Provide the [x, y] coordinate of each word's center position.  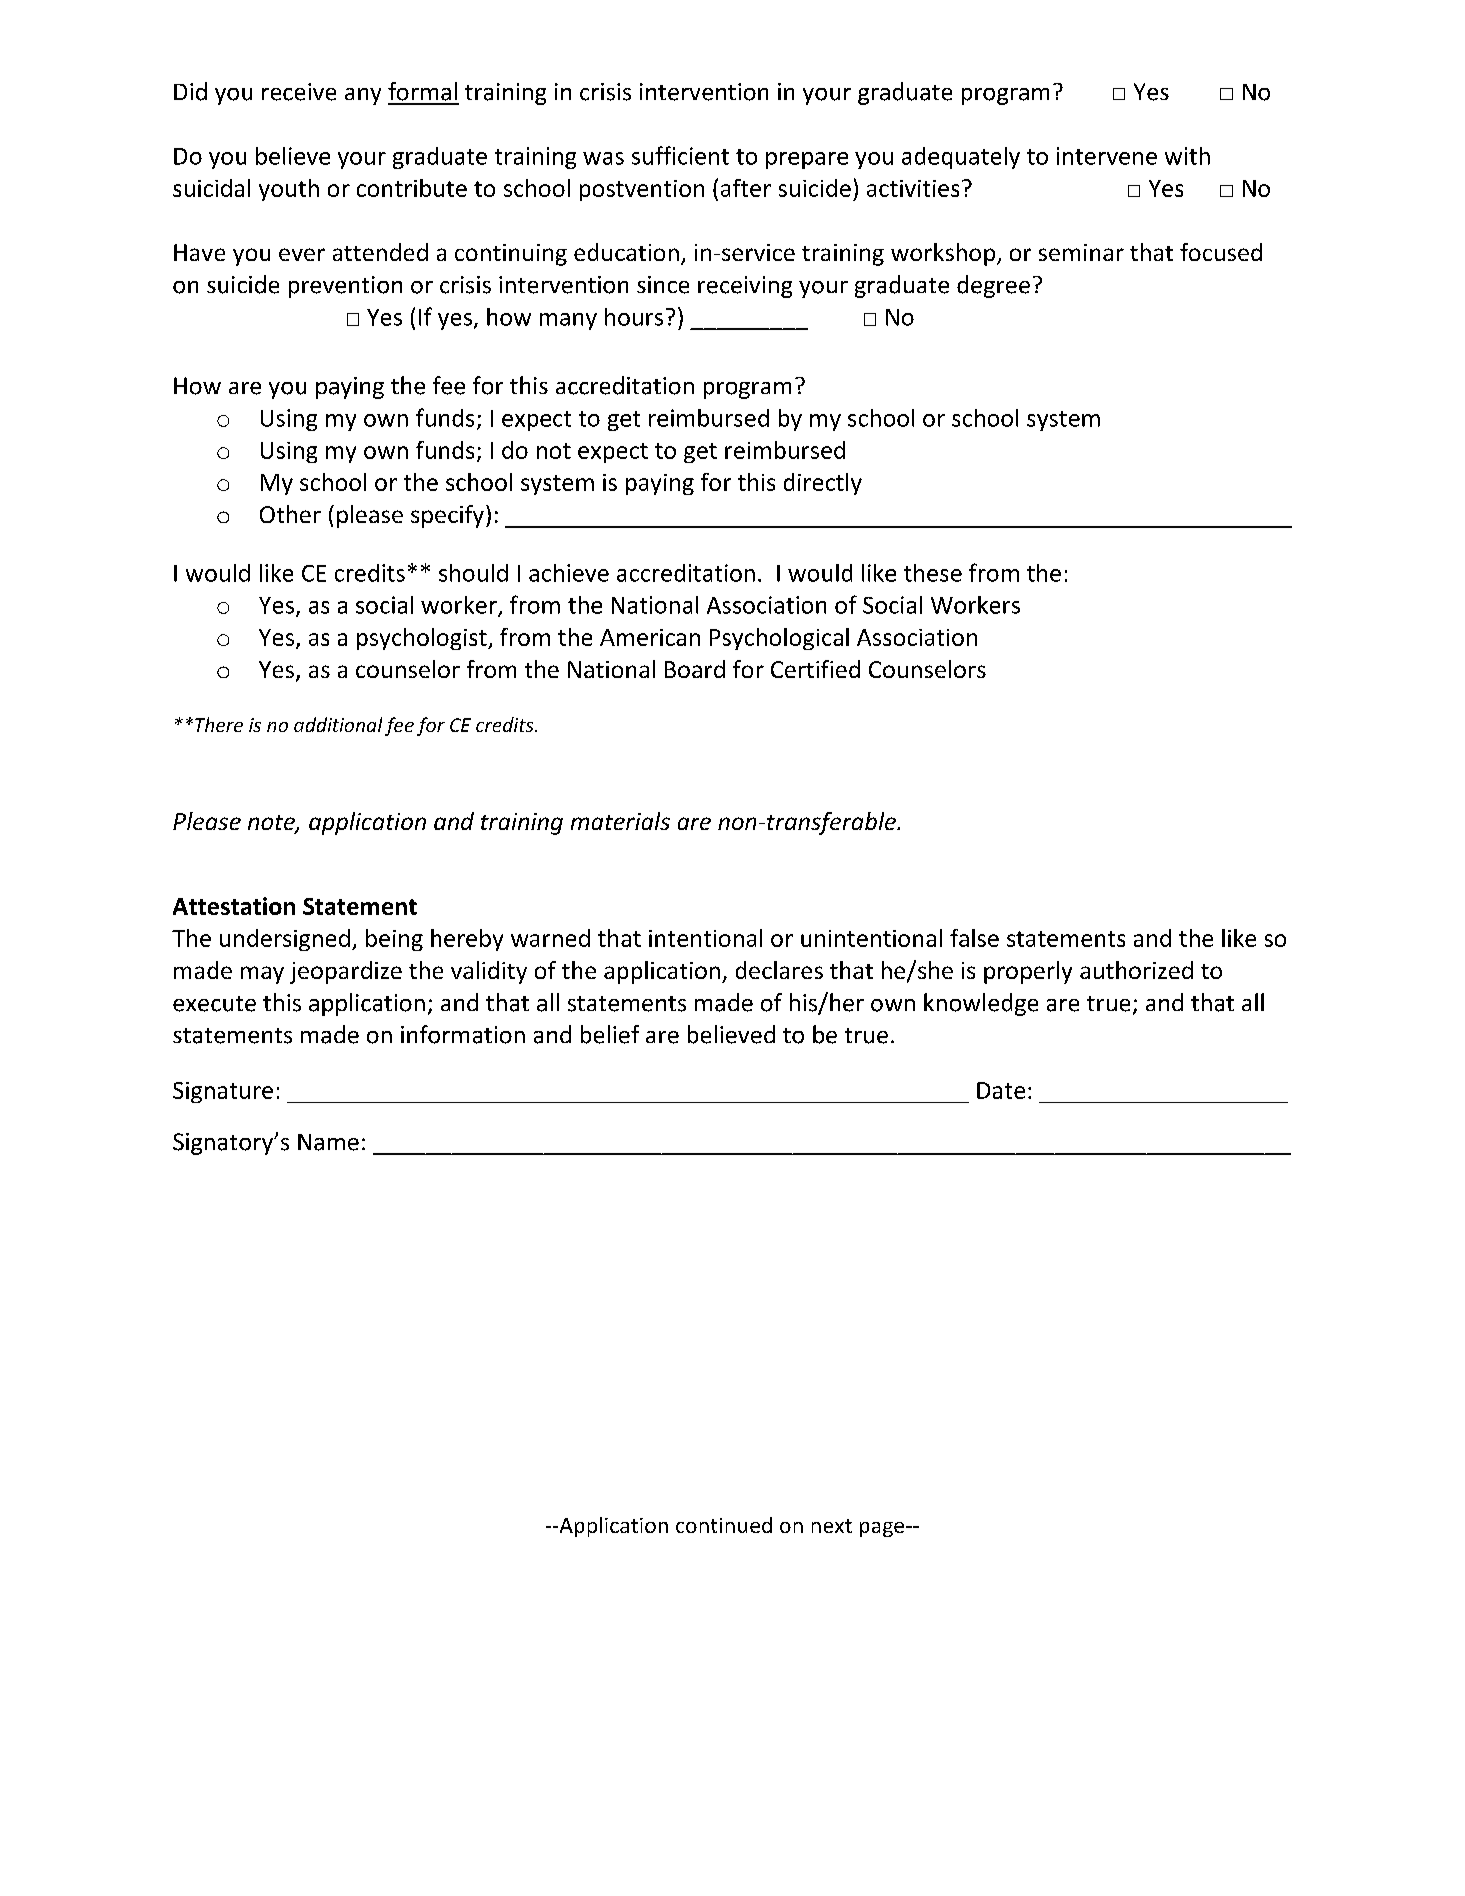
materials [620, 821]
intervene [1107, 156]
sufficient [680, 155]
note [272, 824]
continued [724, 1525]
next [832, 1526]
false [974, 938]
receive [299, 92]
